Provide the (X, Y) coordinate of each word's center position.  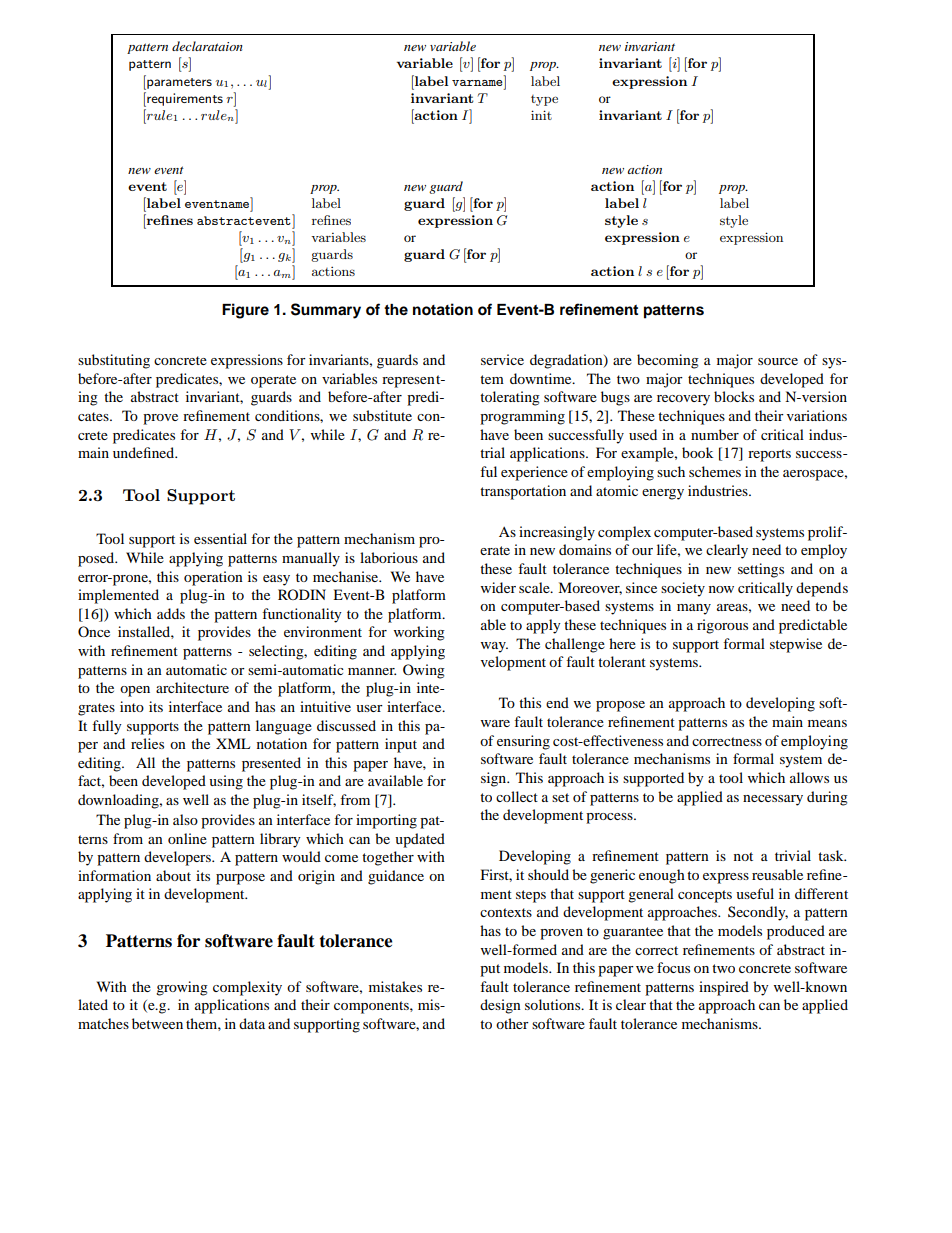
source (778, 361)
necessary (773, 800)
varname (477, 83)
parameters (178, 82)
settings (761, 570)
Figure (245, 311)
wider (498, 587)
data (252, 1023)
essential (220, 538)
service (502, 359)
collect (517, 796)
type (544, 100)
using (226, 782)
